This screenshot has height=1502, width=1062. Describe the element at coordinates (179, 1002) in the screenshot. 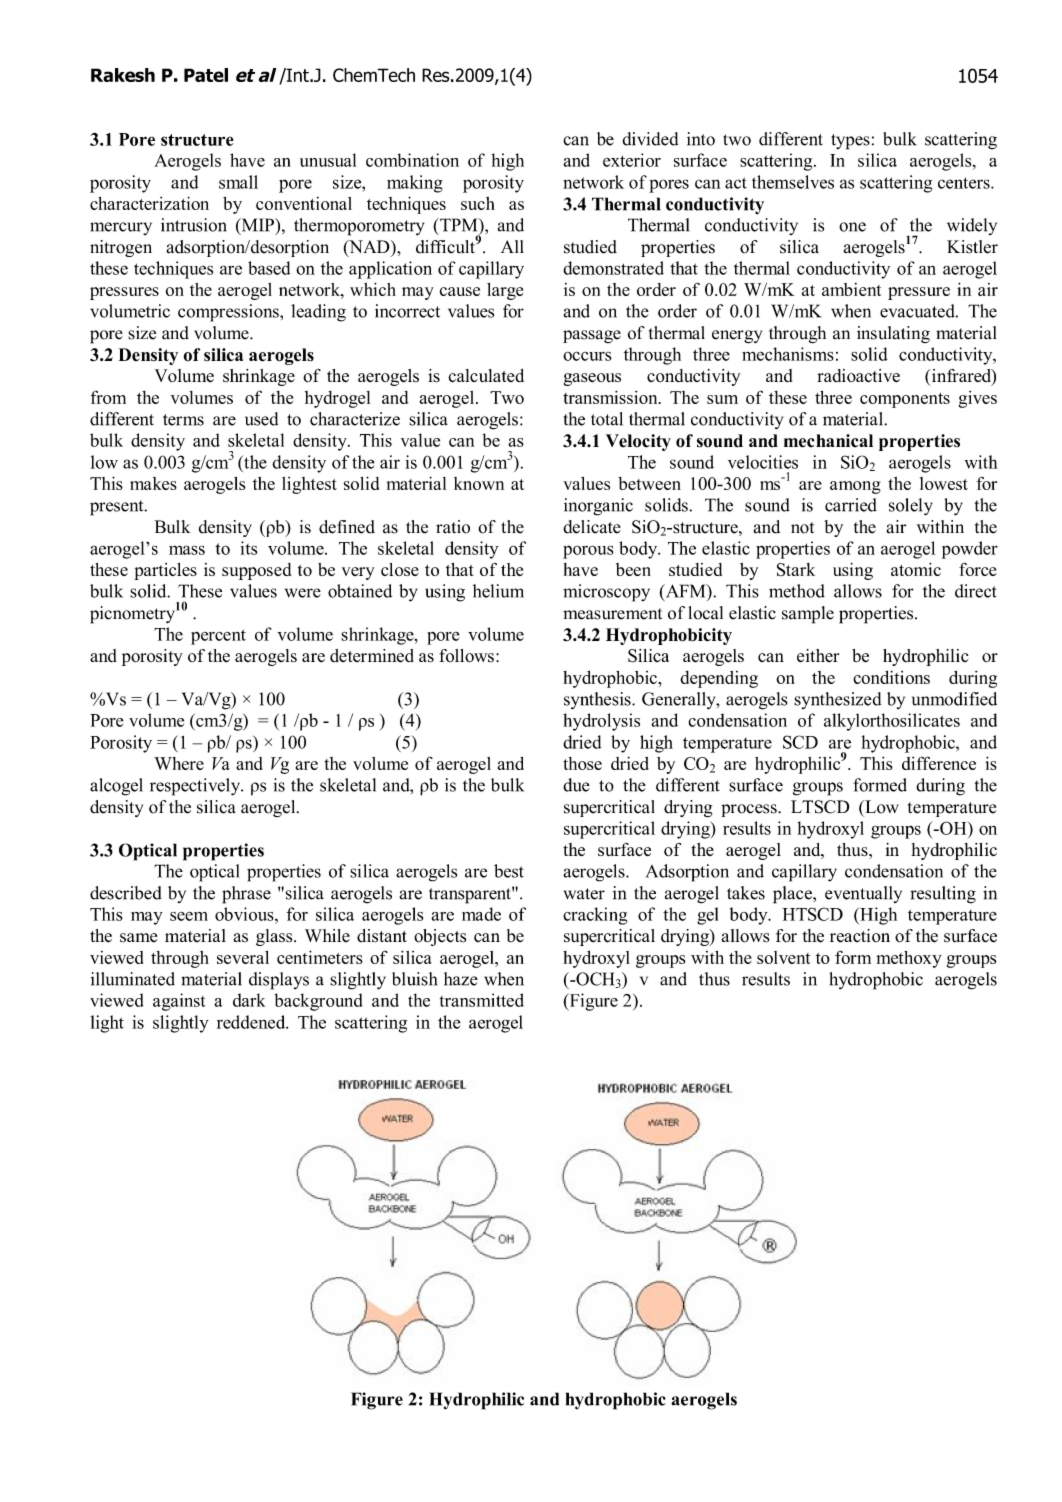

I see `against` at that location.
